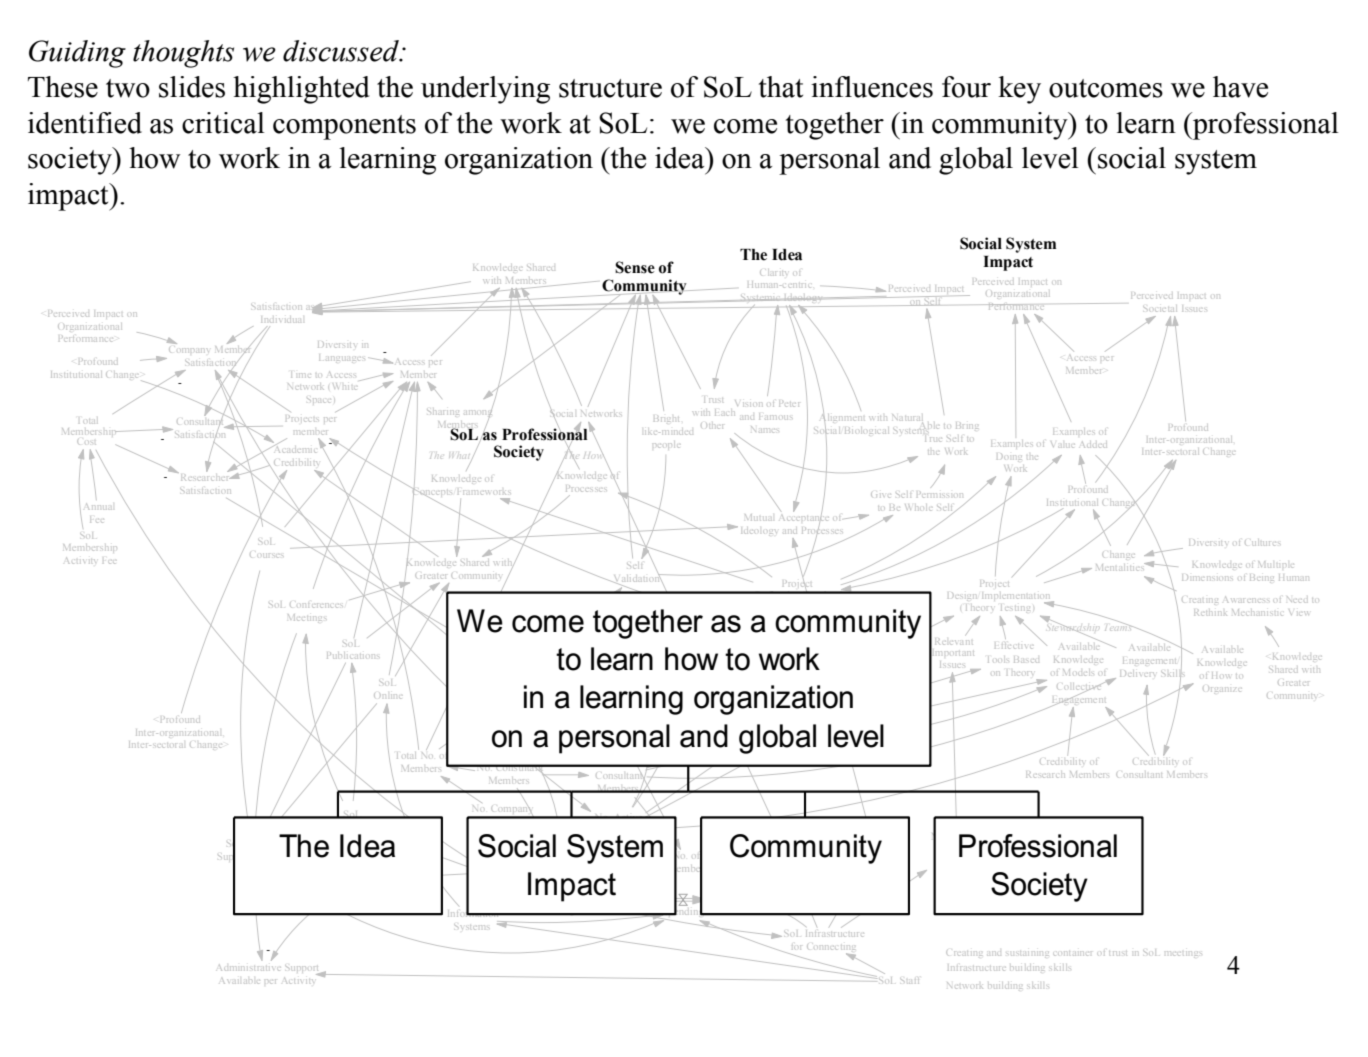 This screenshot has height=1057, width=1368. Describe the element at coordinates (909, 981) in the screenshot. I see `Staff` at that location.
